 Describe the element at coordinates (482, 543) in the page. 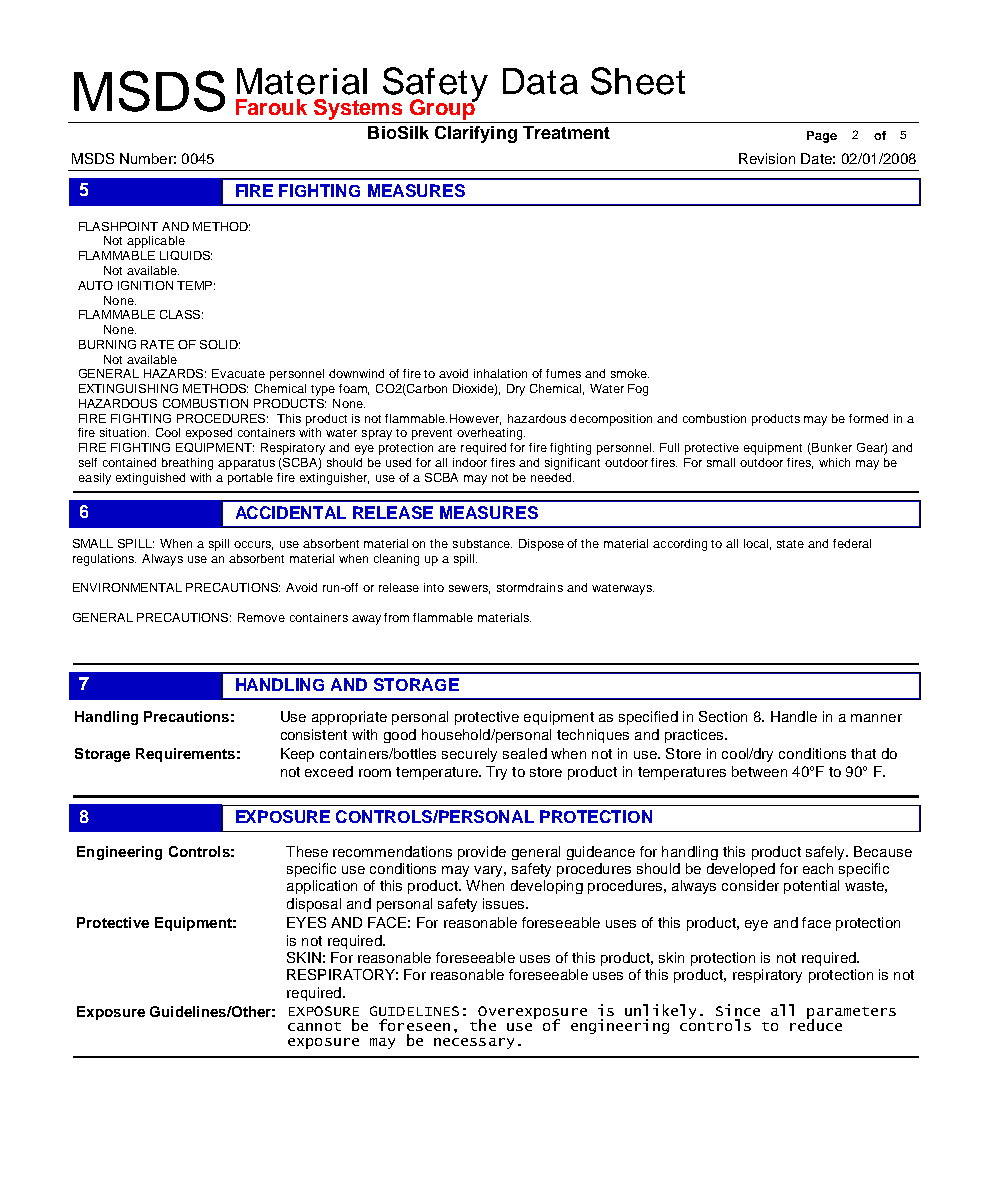

I see `substance` at that location.
